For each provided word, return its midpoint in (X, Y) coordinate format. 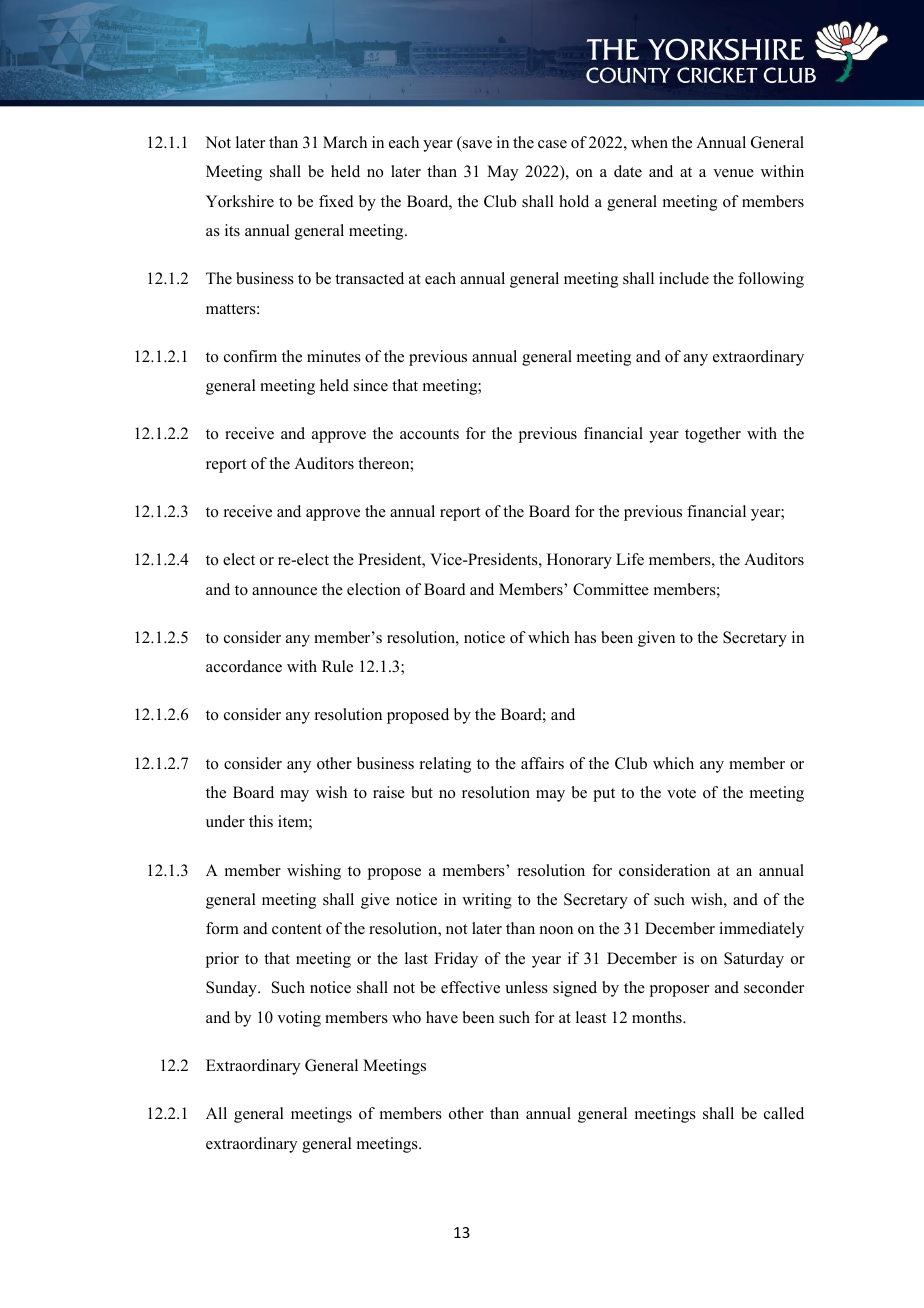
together (713, 435)
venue (733, 173)
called (784, 1113)
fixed (336, 201)
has (585, 637)
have (442, 1017)
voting (299, 1019)
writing (487, 901)
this (261, 821)
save (476, 145)
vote (681, 793)
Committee (611, 589)
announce (284, 591)
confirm (250, 356)
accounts (429, 434)
